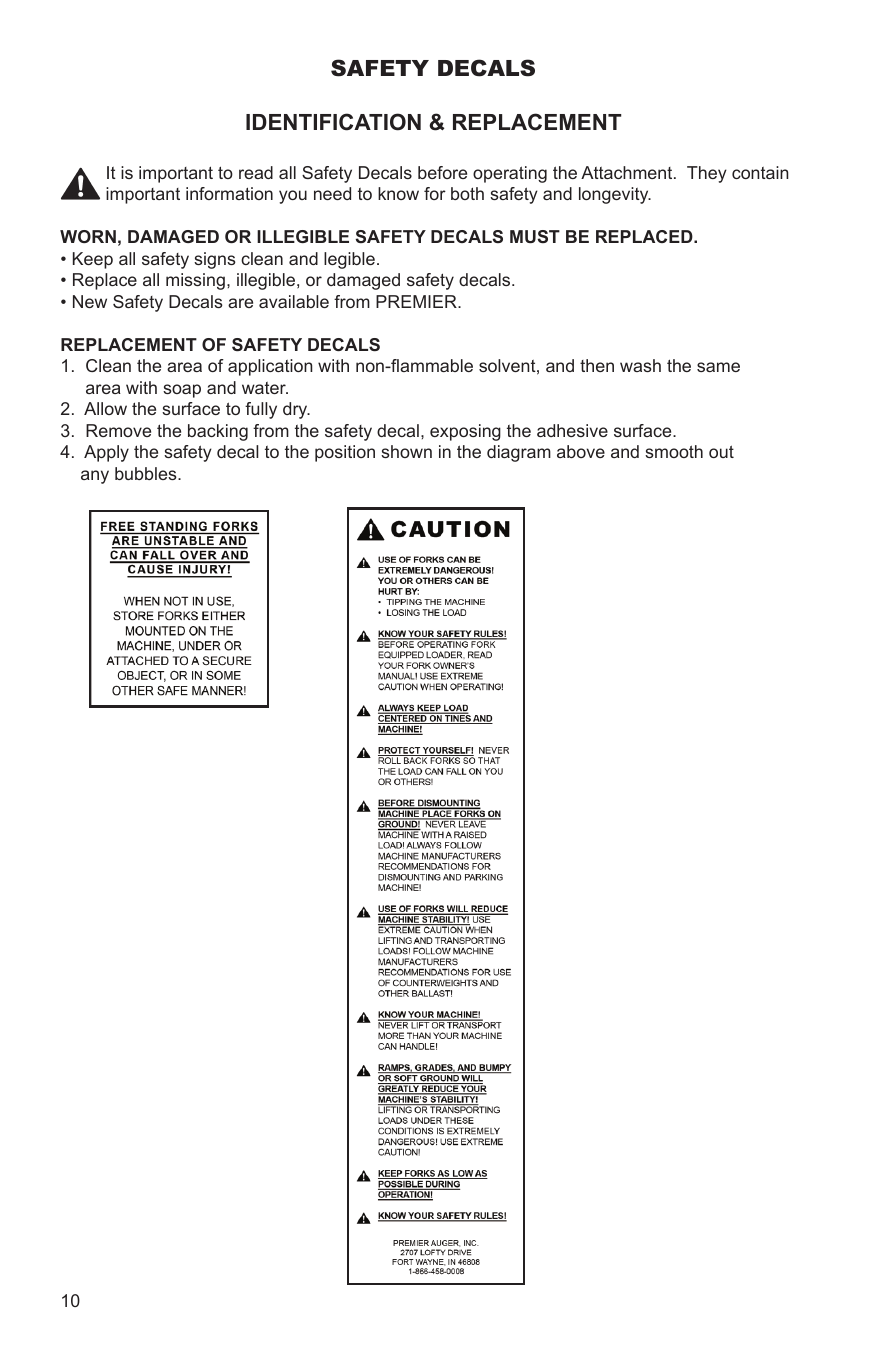 This document has width=887, height=1372. What do you see at coordinates (442, 172) in the document?
I see `before` at bounding box center [442, 172].
